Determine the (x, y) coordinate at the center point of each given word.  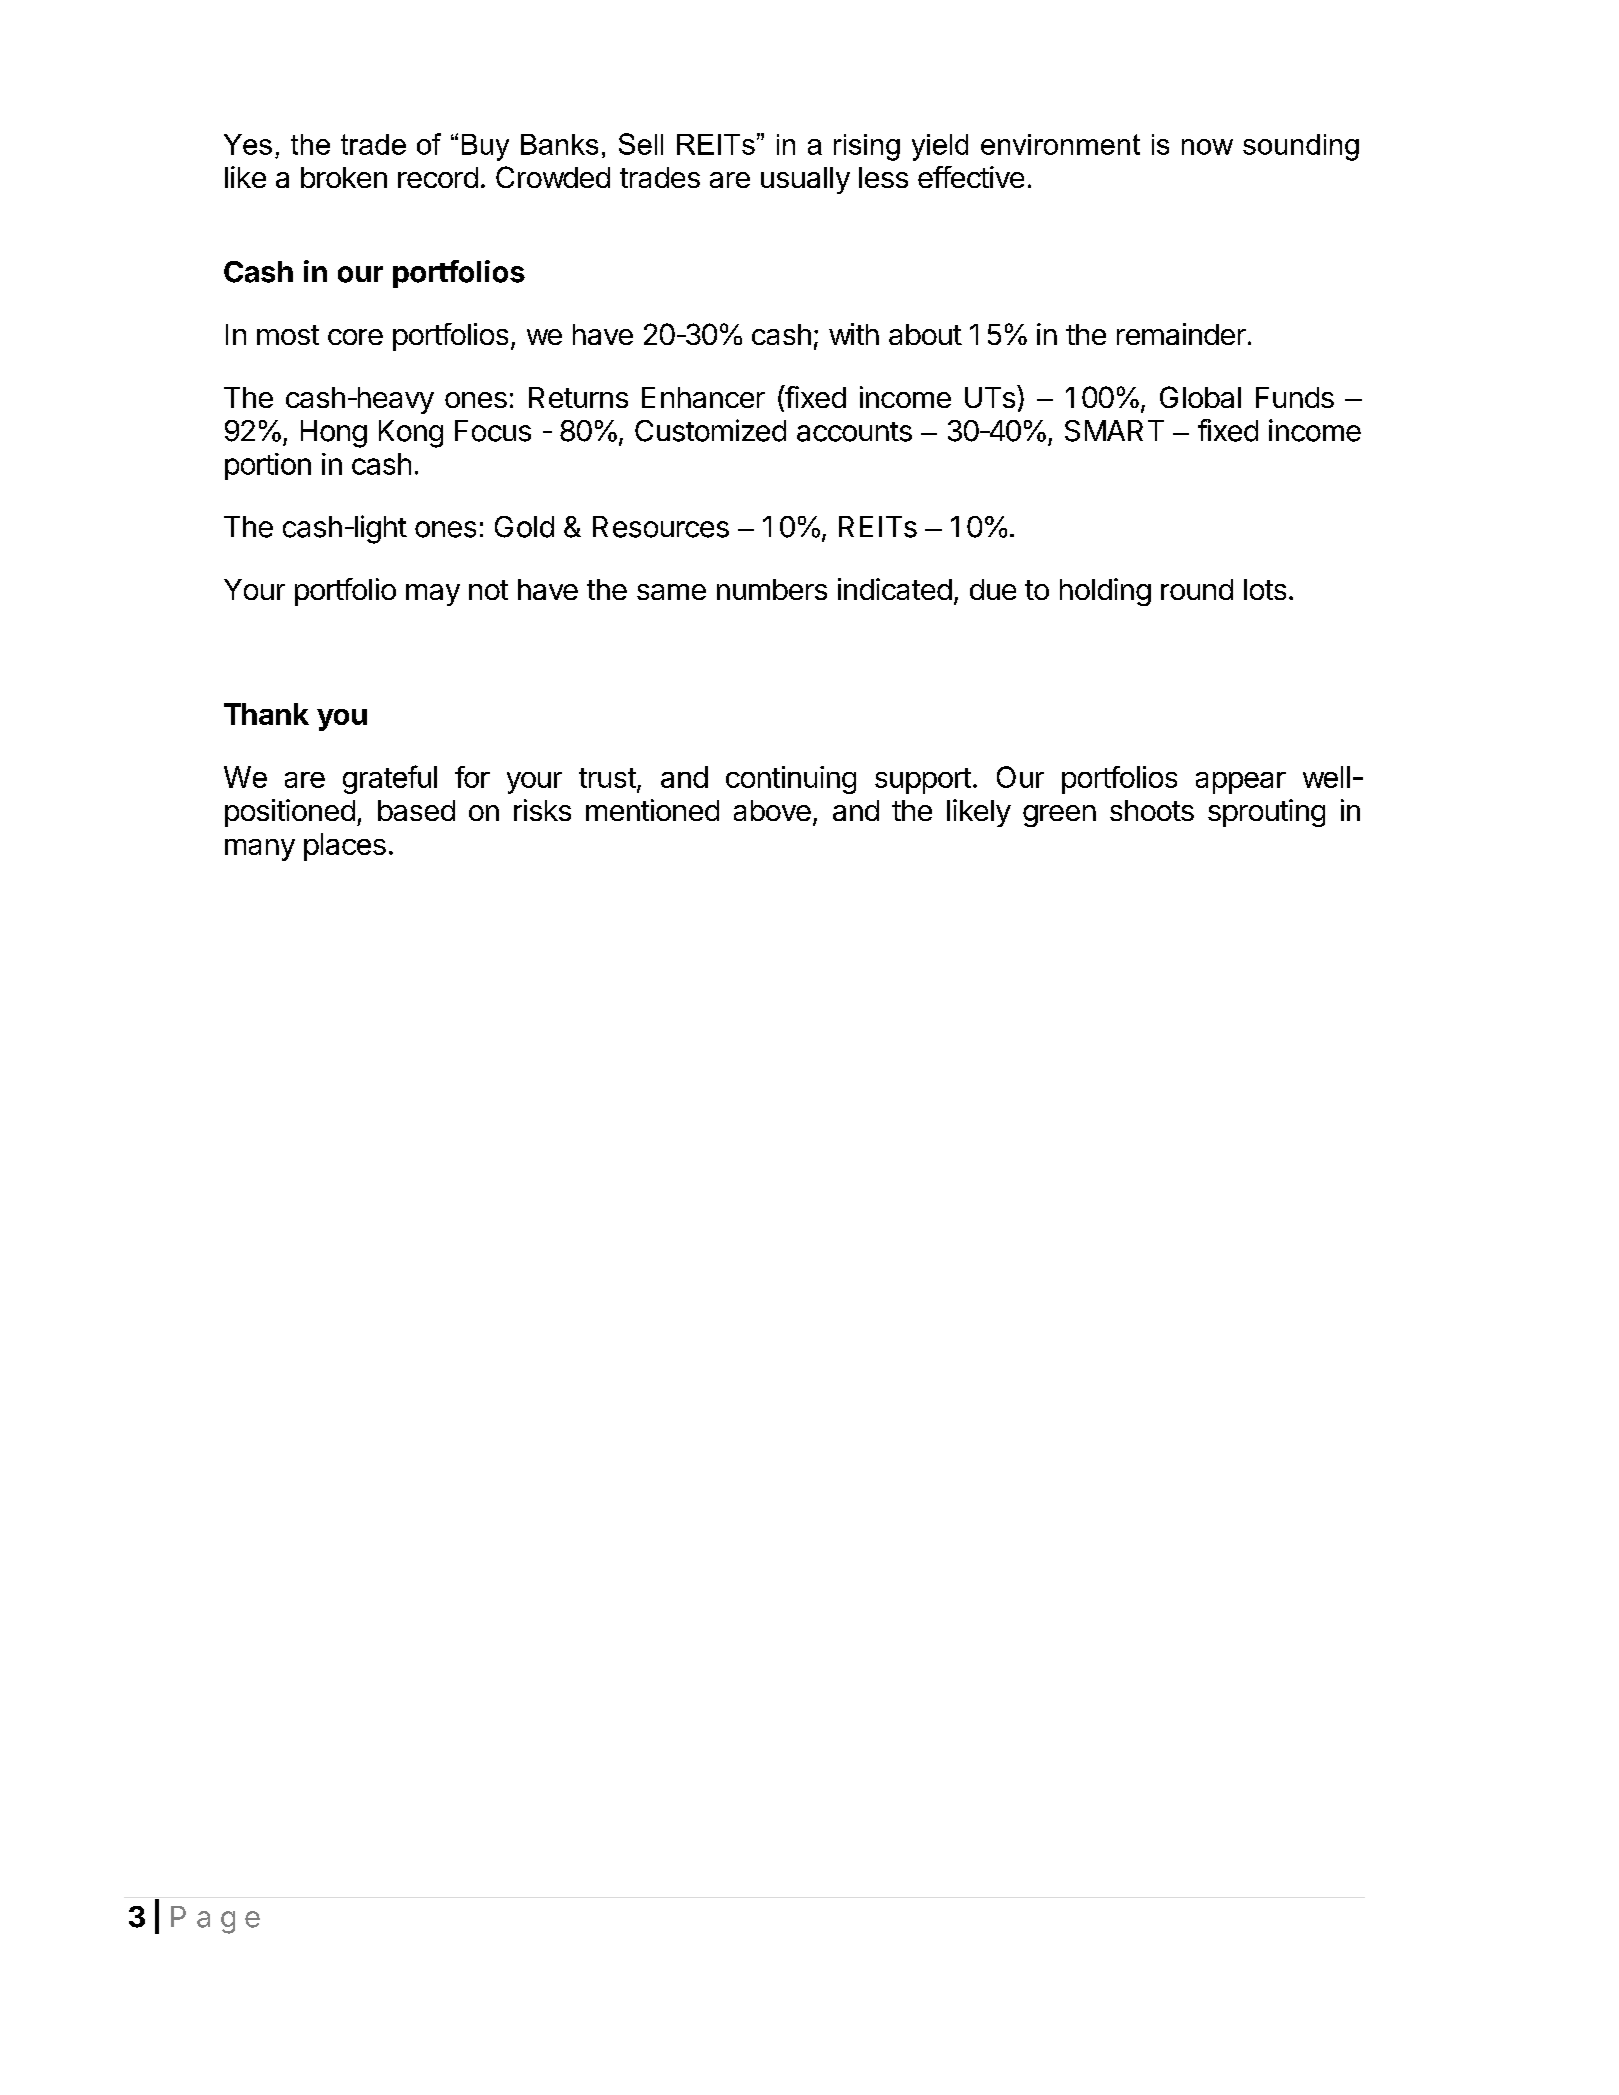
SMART (1114, 431)
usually (805, 180)
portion (268, 466)
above (772, 810)
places (345, 847)
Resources (661, 527)
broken (344, 177)
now (1207, 147)
